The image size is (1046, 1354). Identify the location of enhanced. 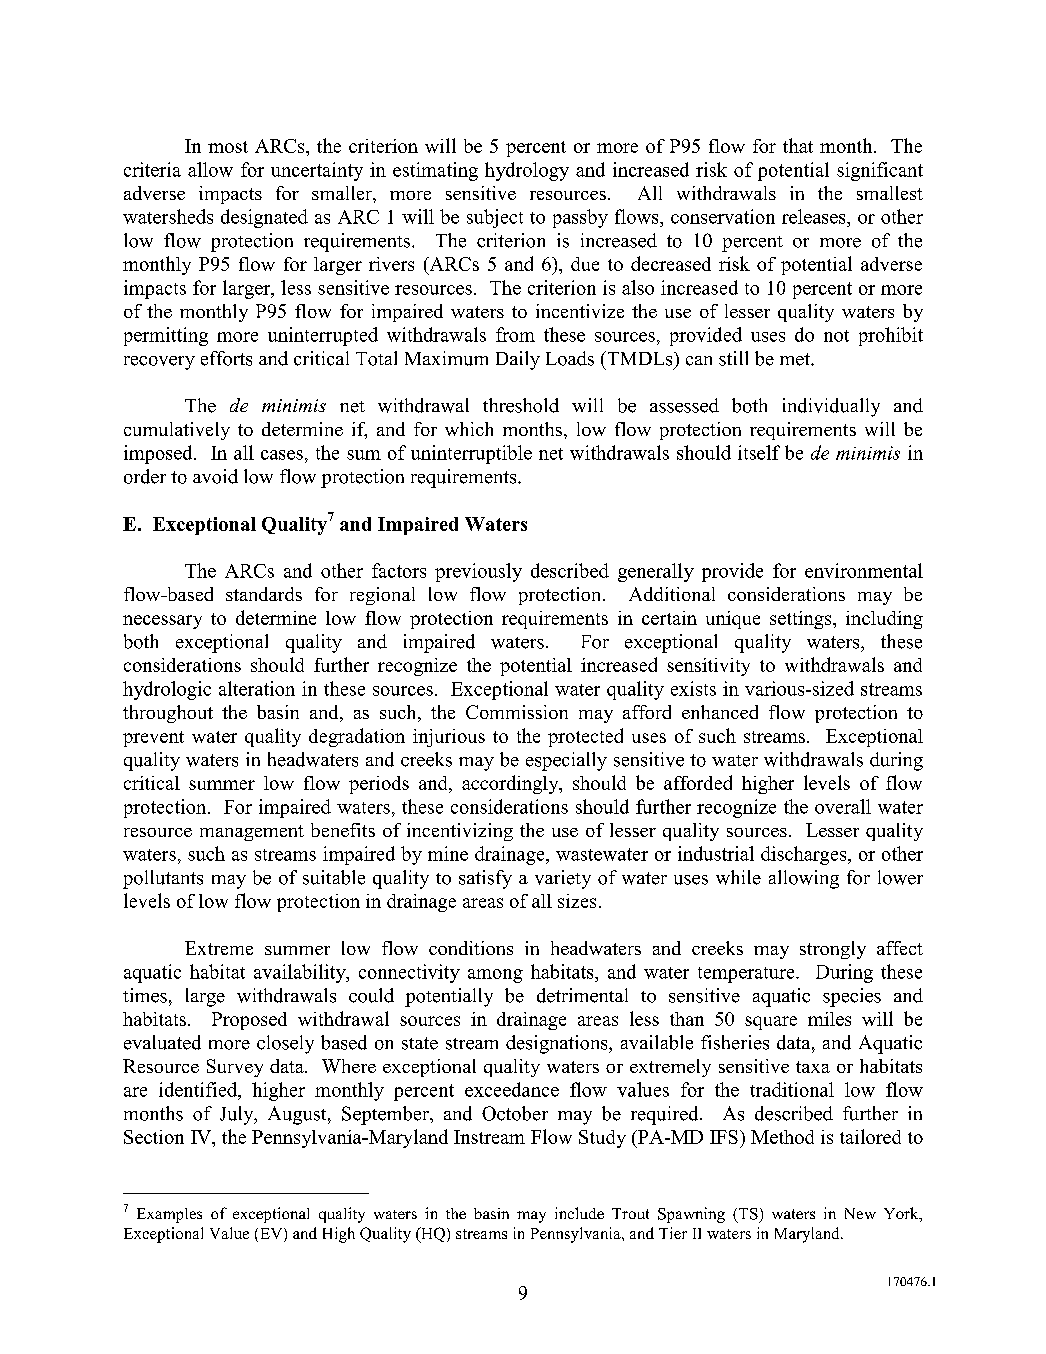
(720, 712).
